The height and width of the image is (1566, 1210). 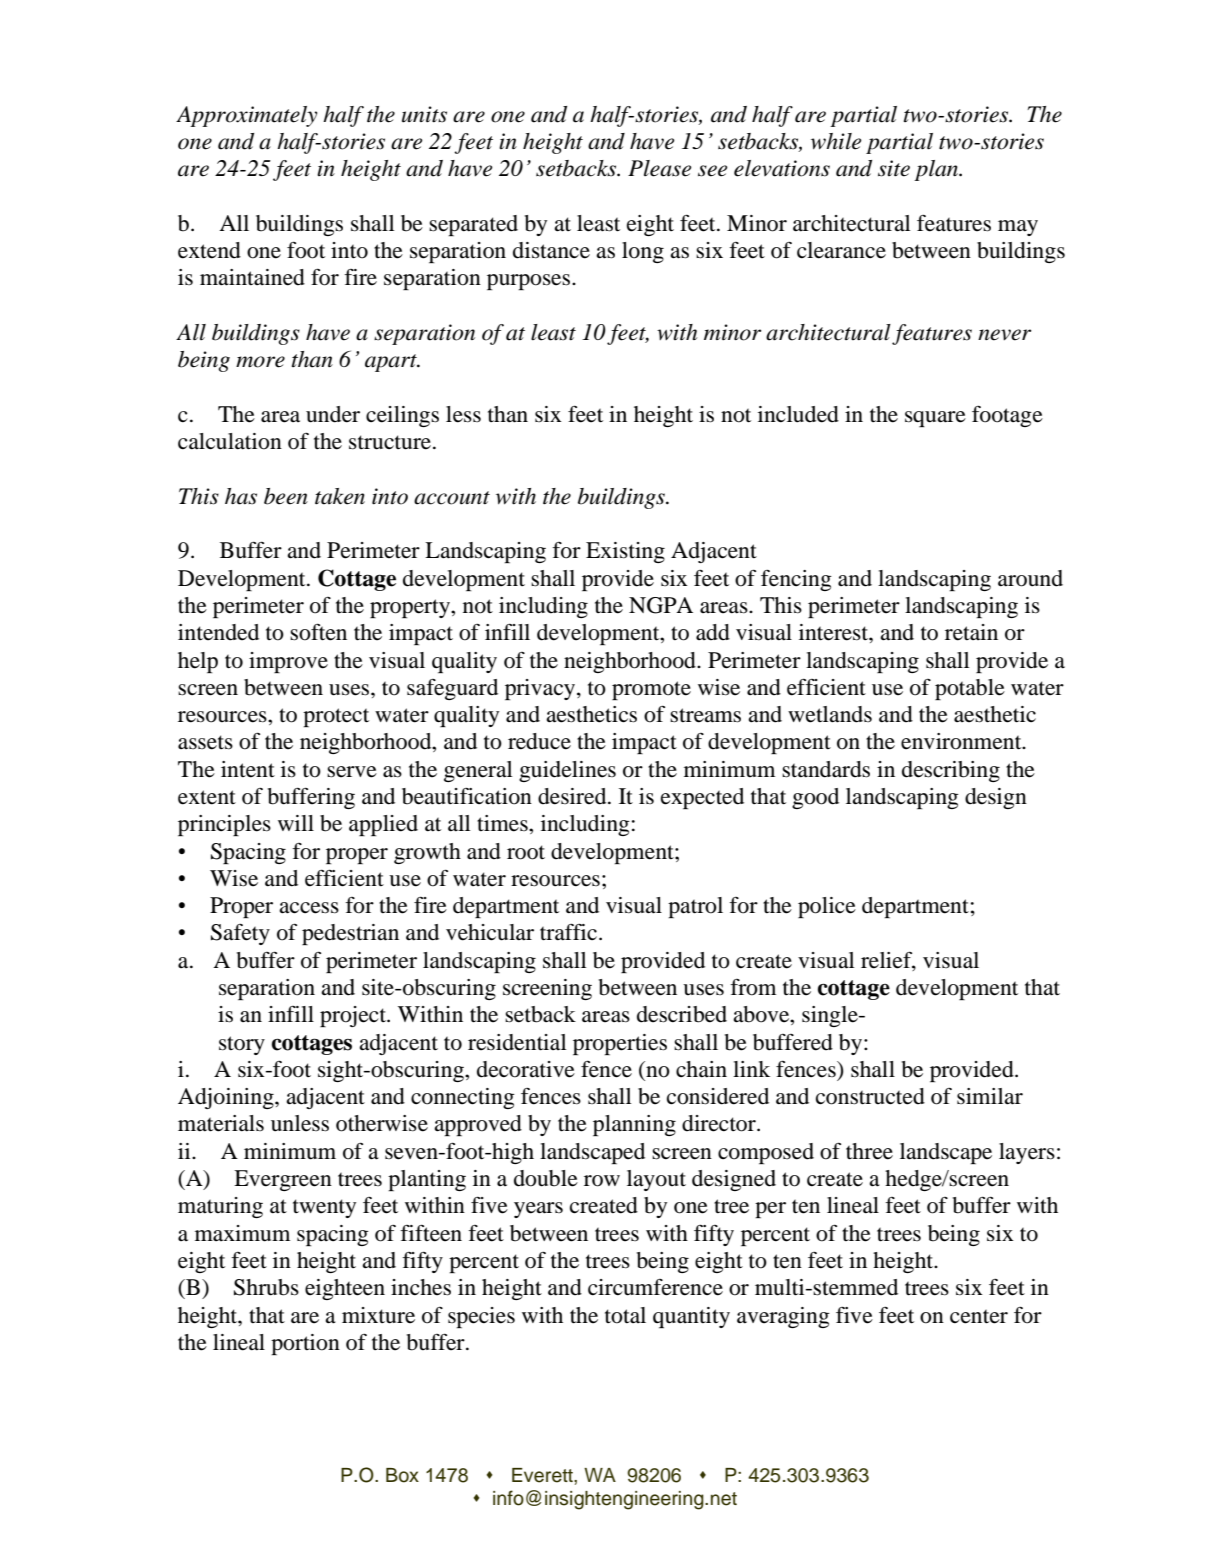 What do you see at coordinates (543, 1475) in the image?
I see `Everett` at bounding box center [543, 1475].
